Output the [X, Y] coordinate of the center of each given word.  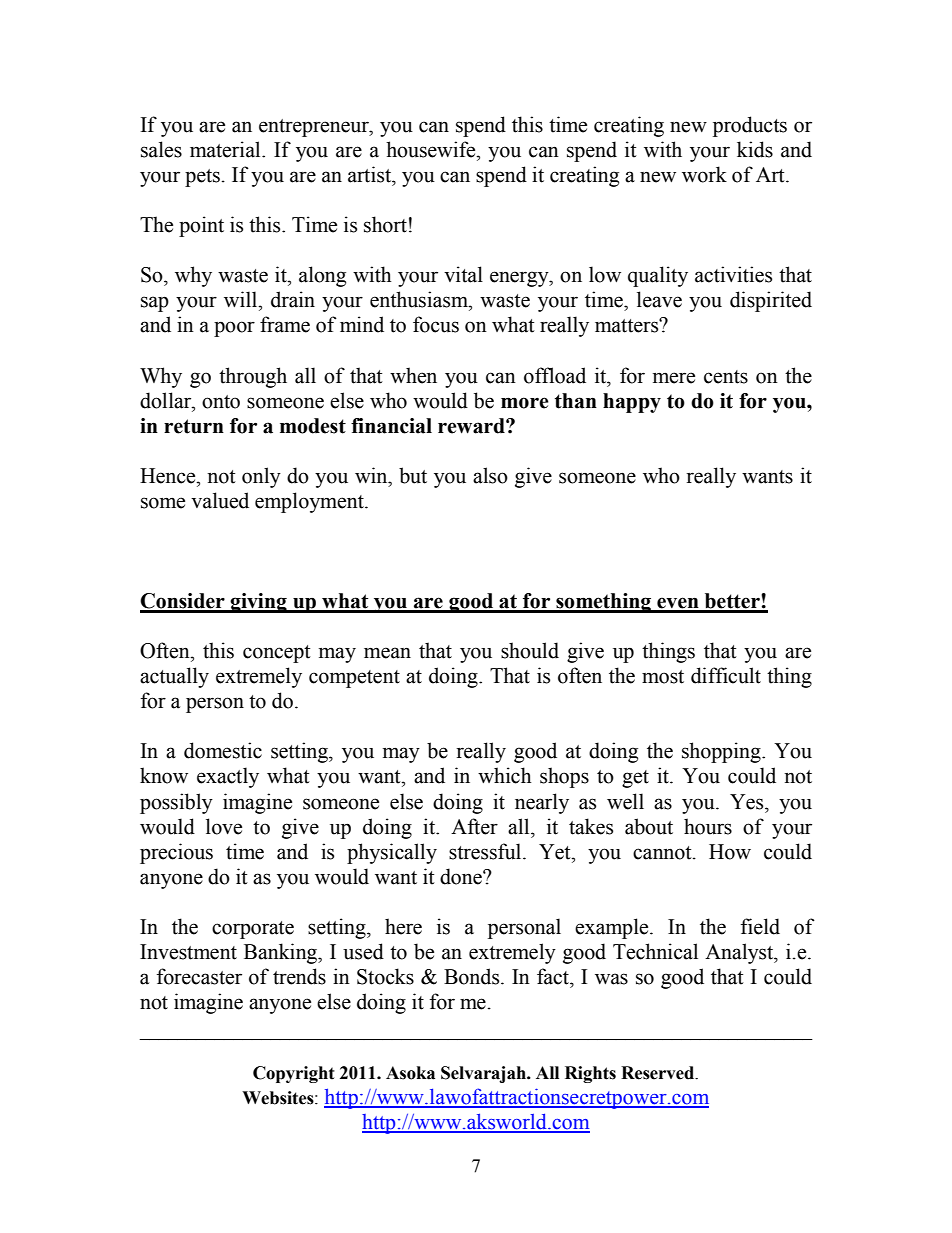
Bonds [473, 976]
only [261, 477]
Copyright [294, 1074]
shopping [722, 752]
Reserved [659, 1073]
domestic [223, 750]
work [704, 174]
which [504, 775]
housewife [432, 149]
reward [472, 426]
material [226, 149]
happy [632, 403]
